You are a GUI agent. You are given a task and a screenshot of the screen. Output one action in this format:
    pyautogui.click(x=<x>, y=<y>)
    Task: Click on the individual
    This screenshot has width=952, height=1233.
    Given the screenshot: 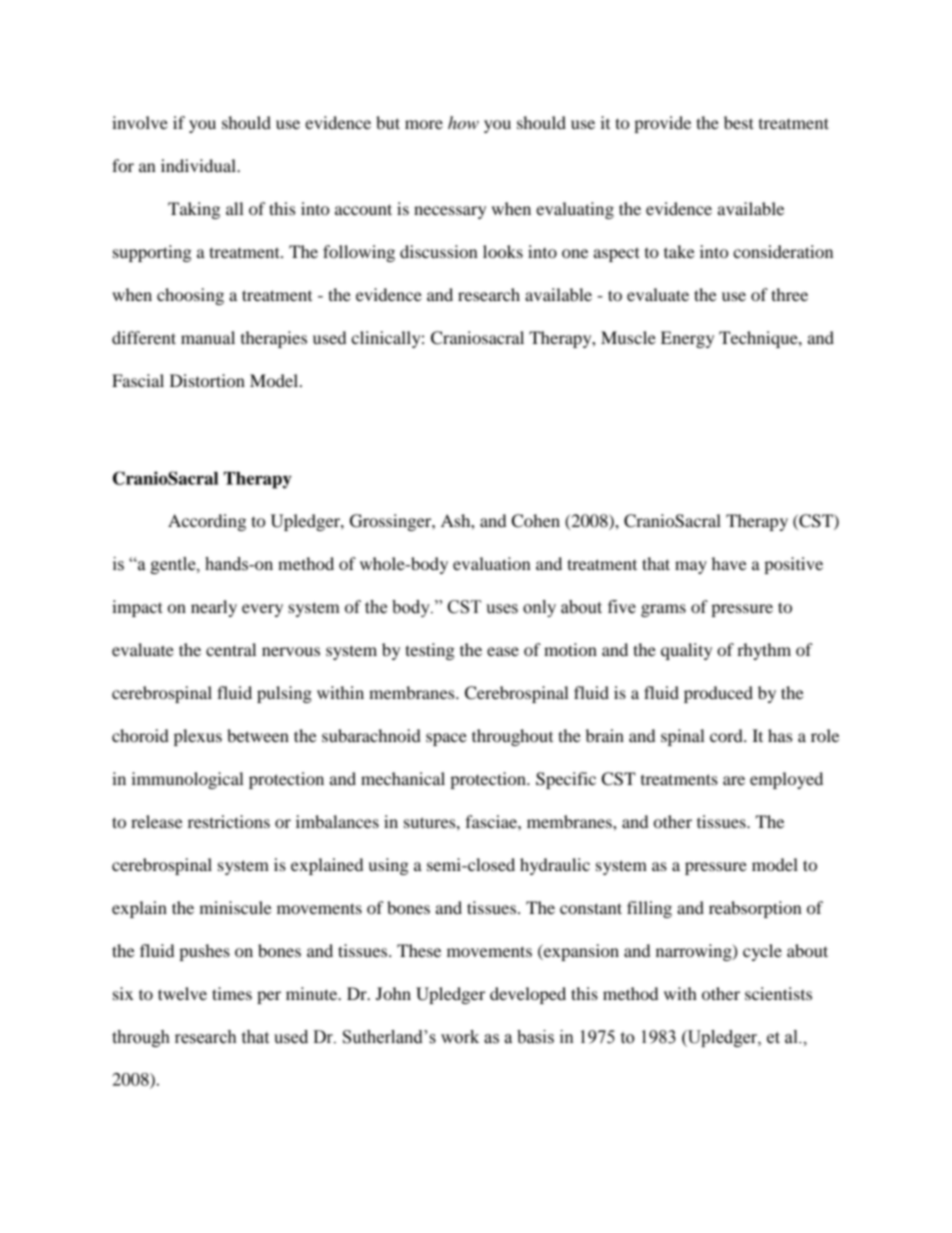 What is the action you would take?
    pyautogui.click(x=199, y=165)
